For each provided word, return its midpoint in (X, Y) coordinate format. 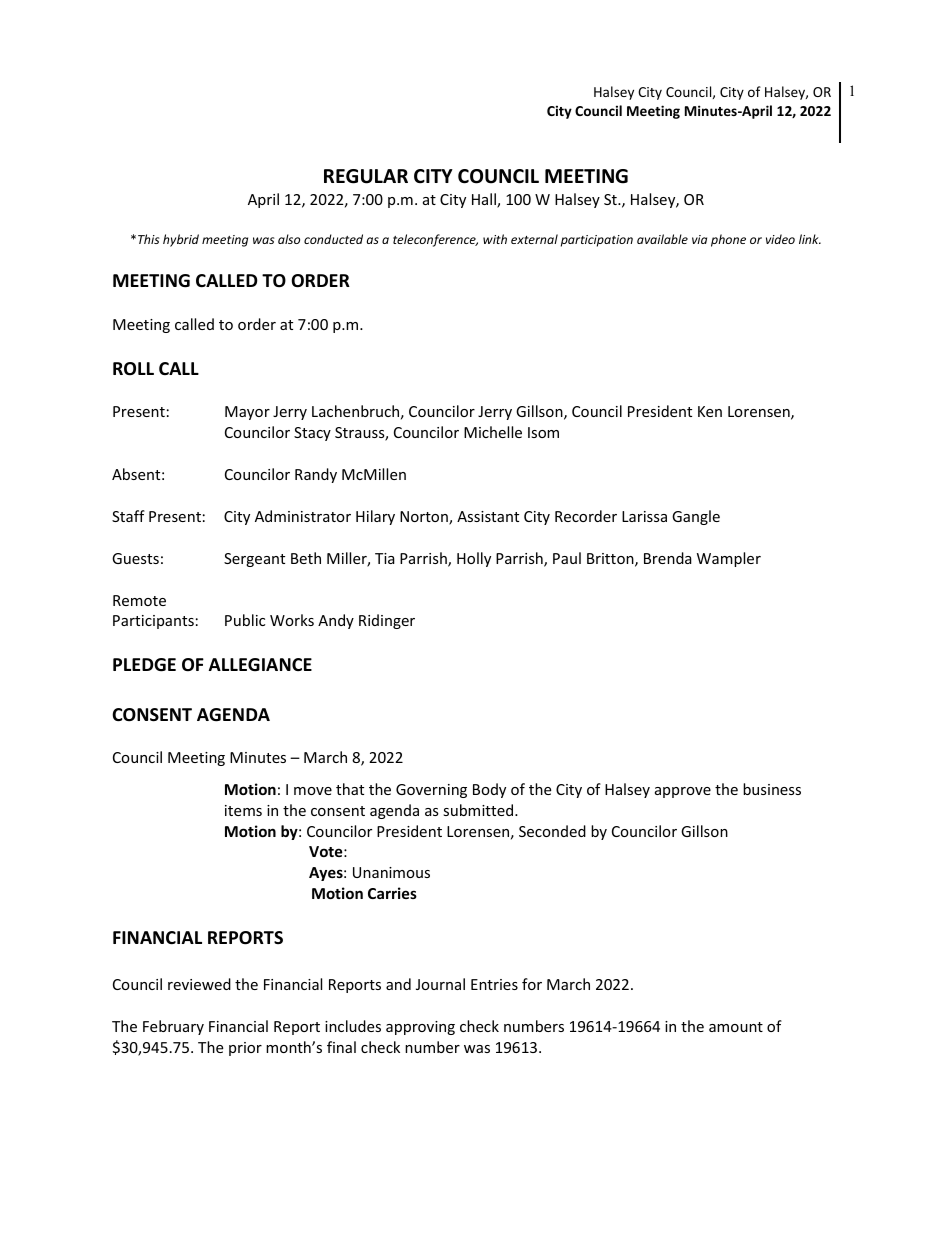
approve (683, 792)
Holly (474, 559)
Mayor (247, 413)
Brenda (668, 558)
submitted (479, 810)
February (173, 1027)
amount (736, 1027)
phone (728, 240)
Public (245, 620)
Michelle (493, 432)
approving (420, 1028)
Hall (485, 200)
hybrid (181, 240)
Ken (710, 411)
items (243, 810)
